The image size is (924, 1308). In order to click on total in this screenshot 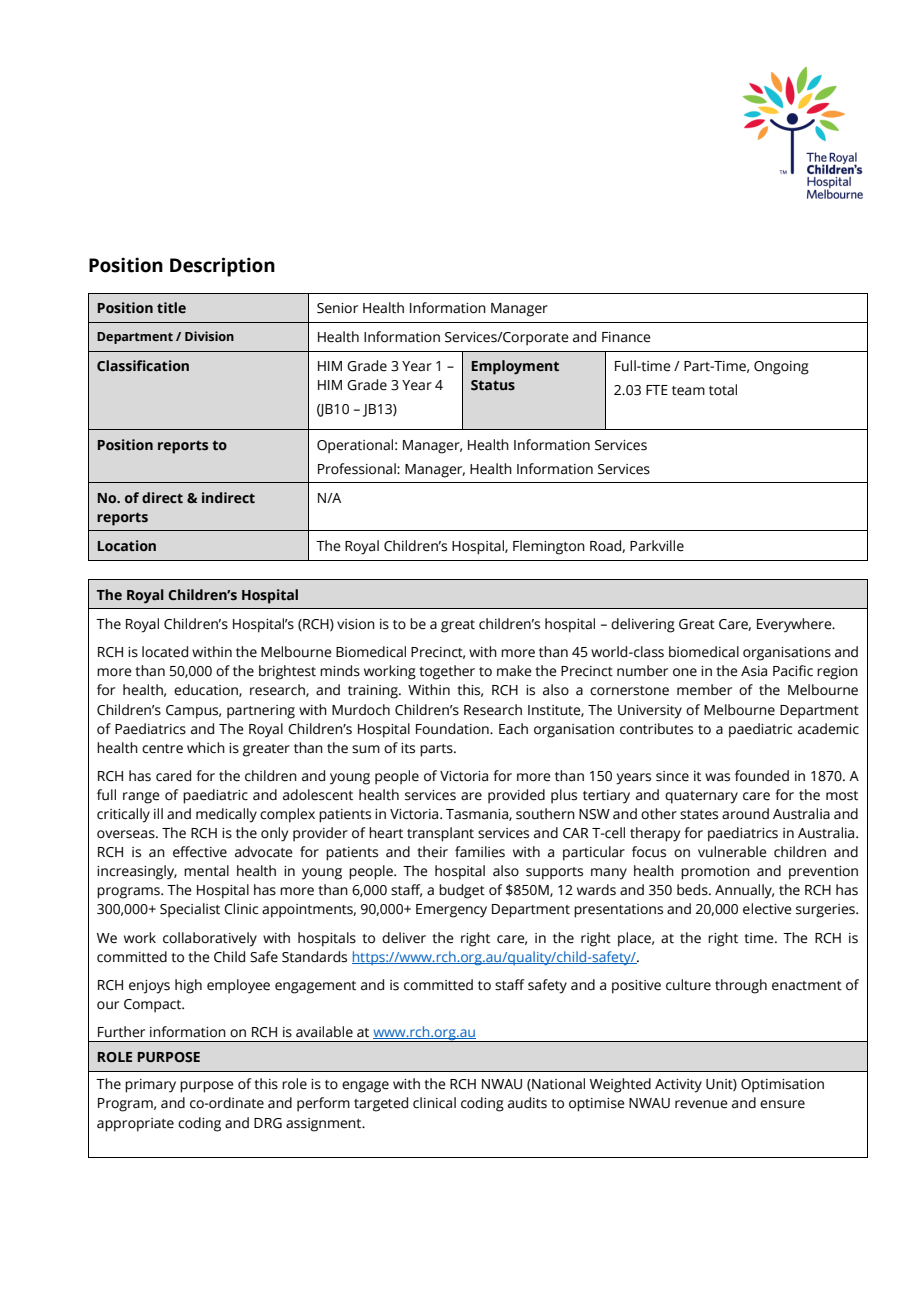, I will do `click(723, 390)`.
